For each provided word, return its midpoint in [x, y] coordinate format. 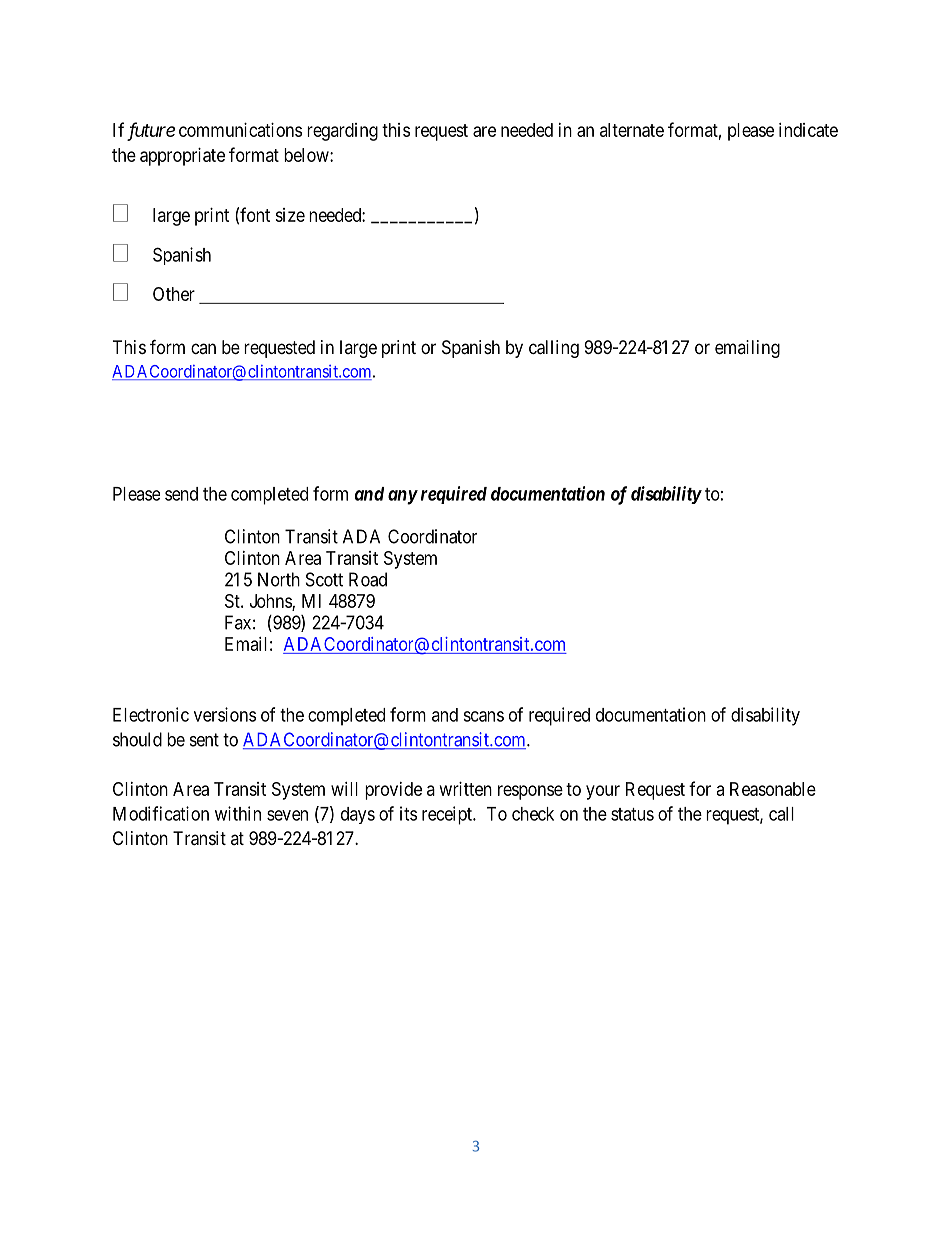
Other [174, 294]
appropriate [182, 157]
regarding [342, 132]
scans [483, 716]
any [403, 497]
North [279, 579]
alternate [632, 130]
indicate [808, 130]
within [238, 813]
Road [368, 579]
